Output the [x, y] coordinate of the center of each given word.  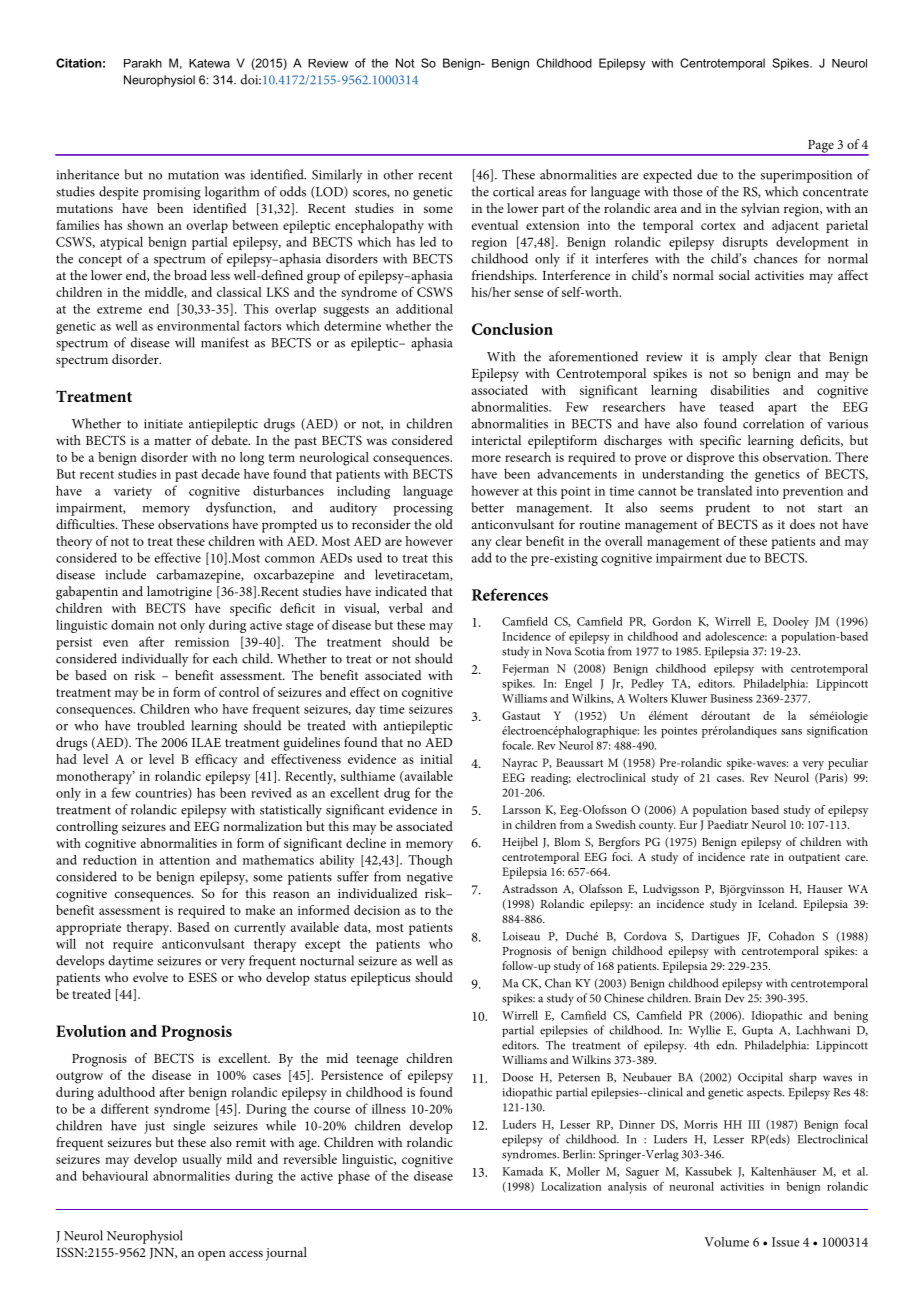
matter [172, 441]
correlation [773, 423]
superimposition [806, 176]
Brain [708, 998]
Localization [571, 1186]
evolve [150, 977]
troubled [161, 725]
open [212, 1255]
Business [731, 698]
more [486, 458]
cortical [513, 191]
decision [377, 910]
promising [172, 193]
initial [436, 759]
